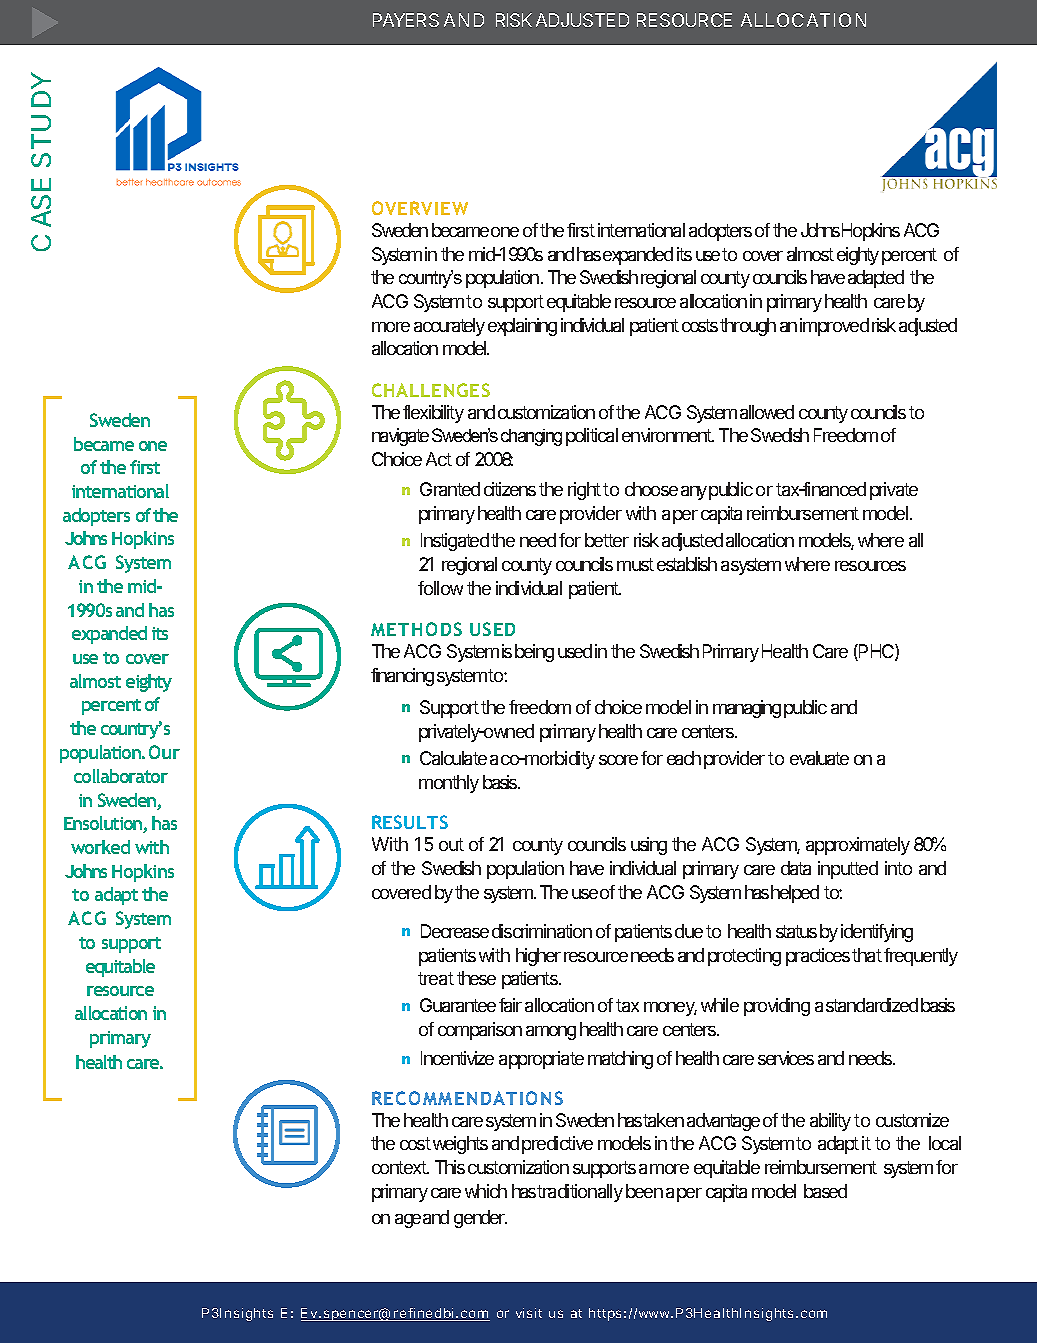 The image size is (1037, 1343). I want to click on OVERVIEW, so click(420, 208).
